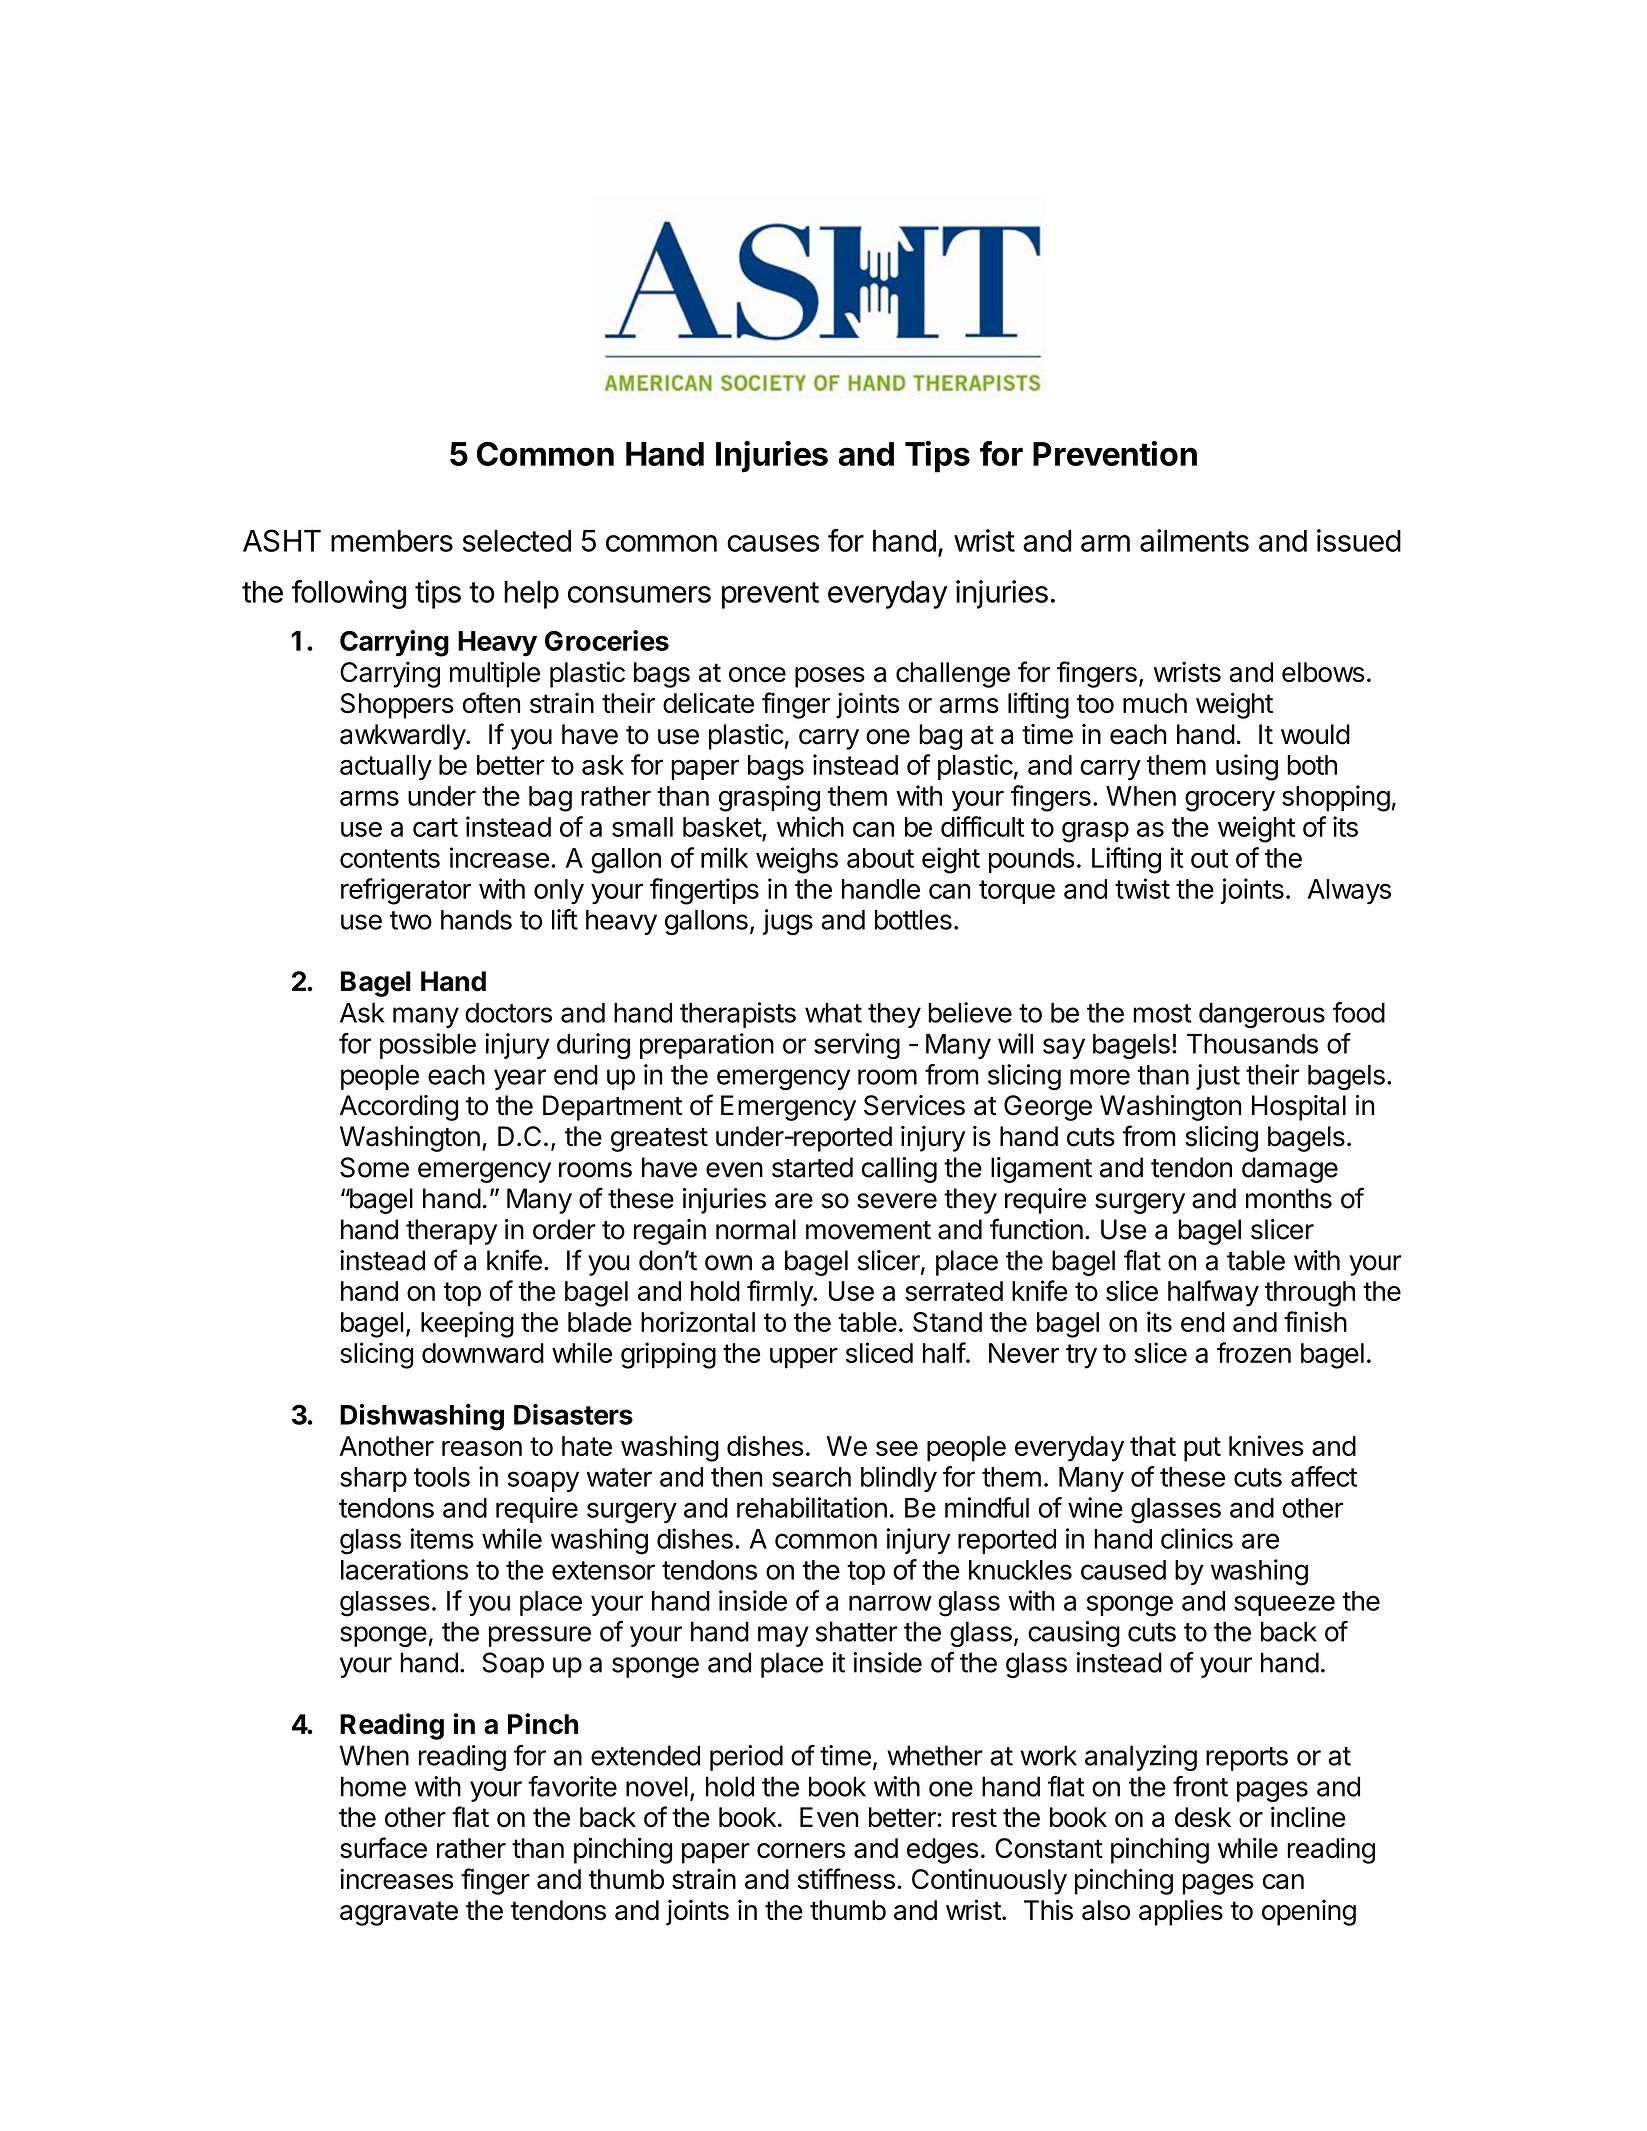 The image size is (1647, 2131). What do you see at coordinates (1194, 540) in the page?
I see `ailments` at bounding box center [1194, 540].
